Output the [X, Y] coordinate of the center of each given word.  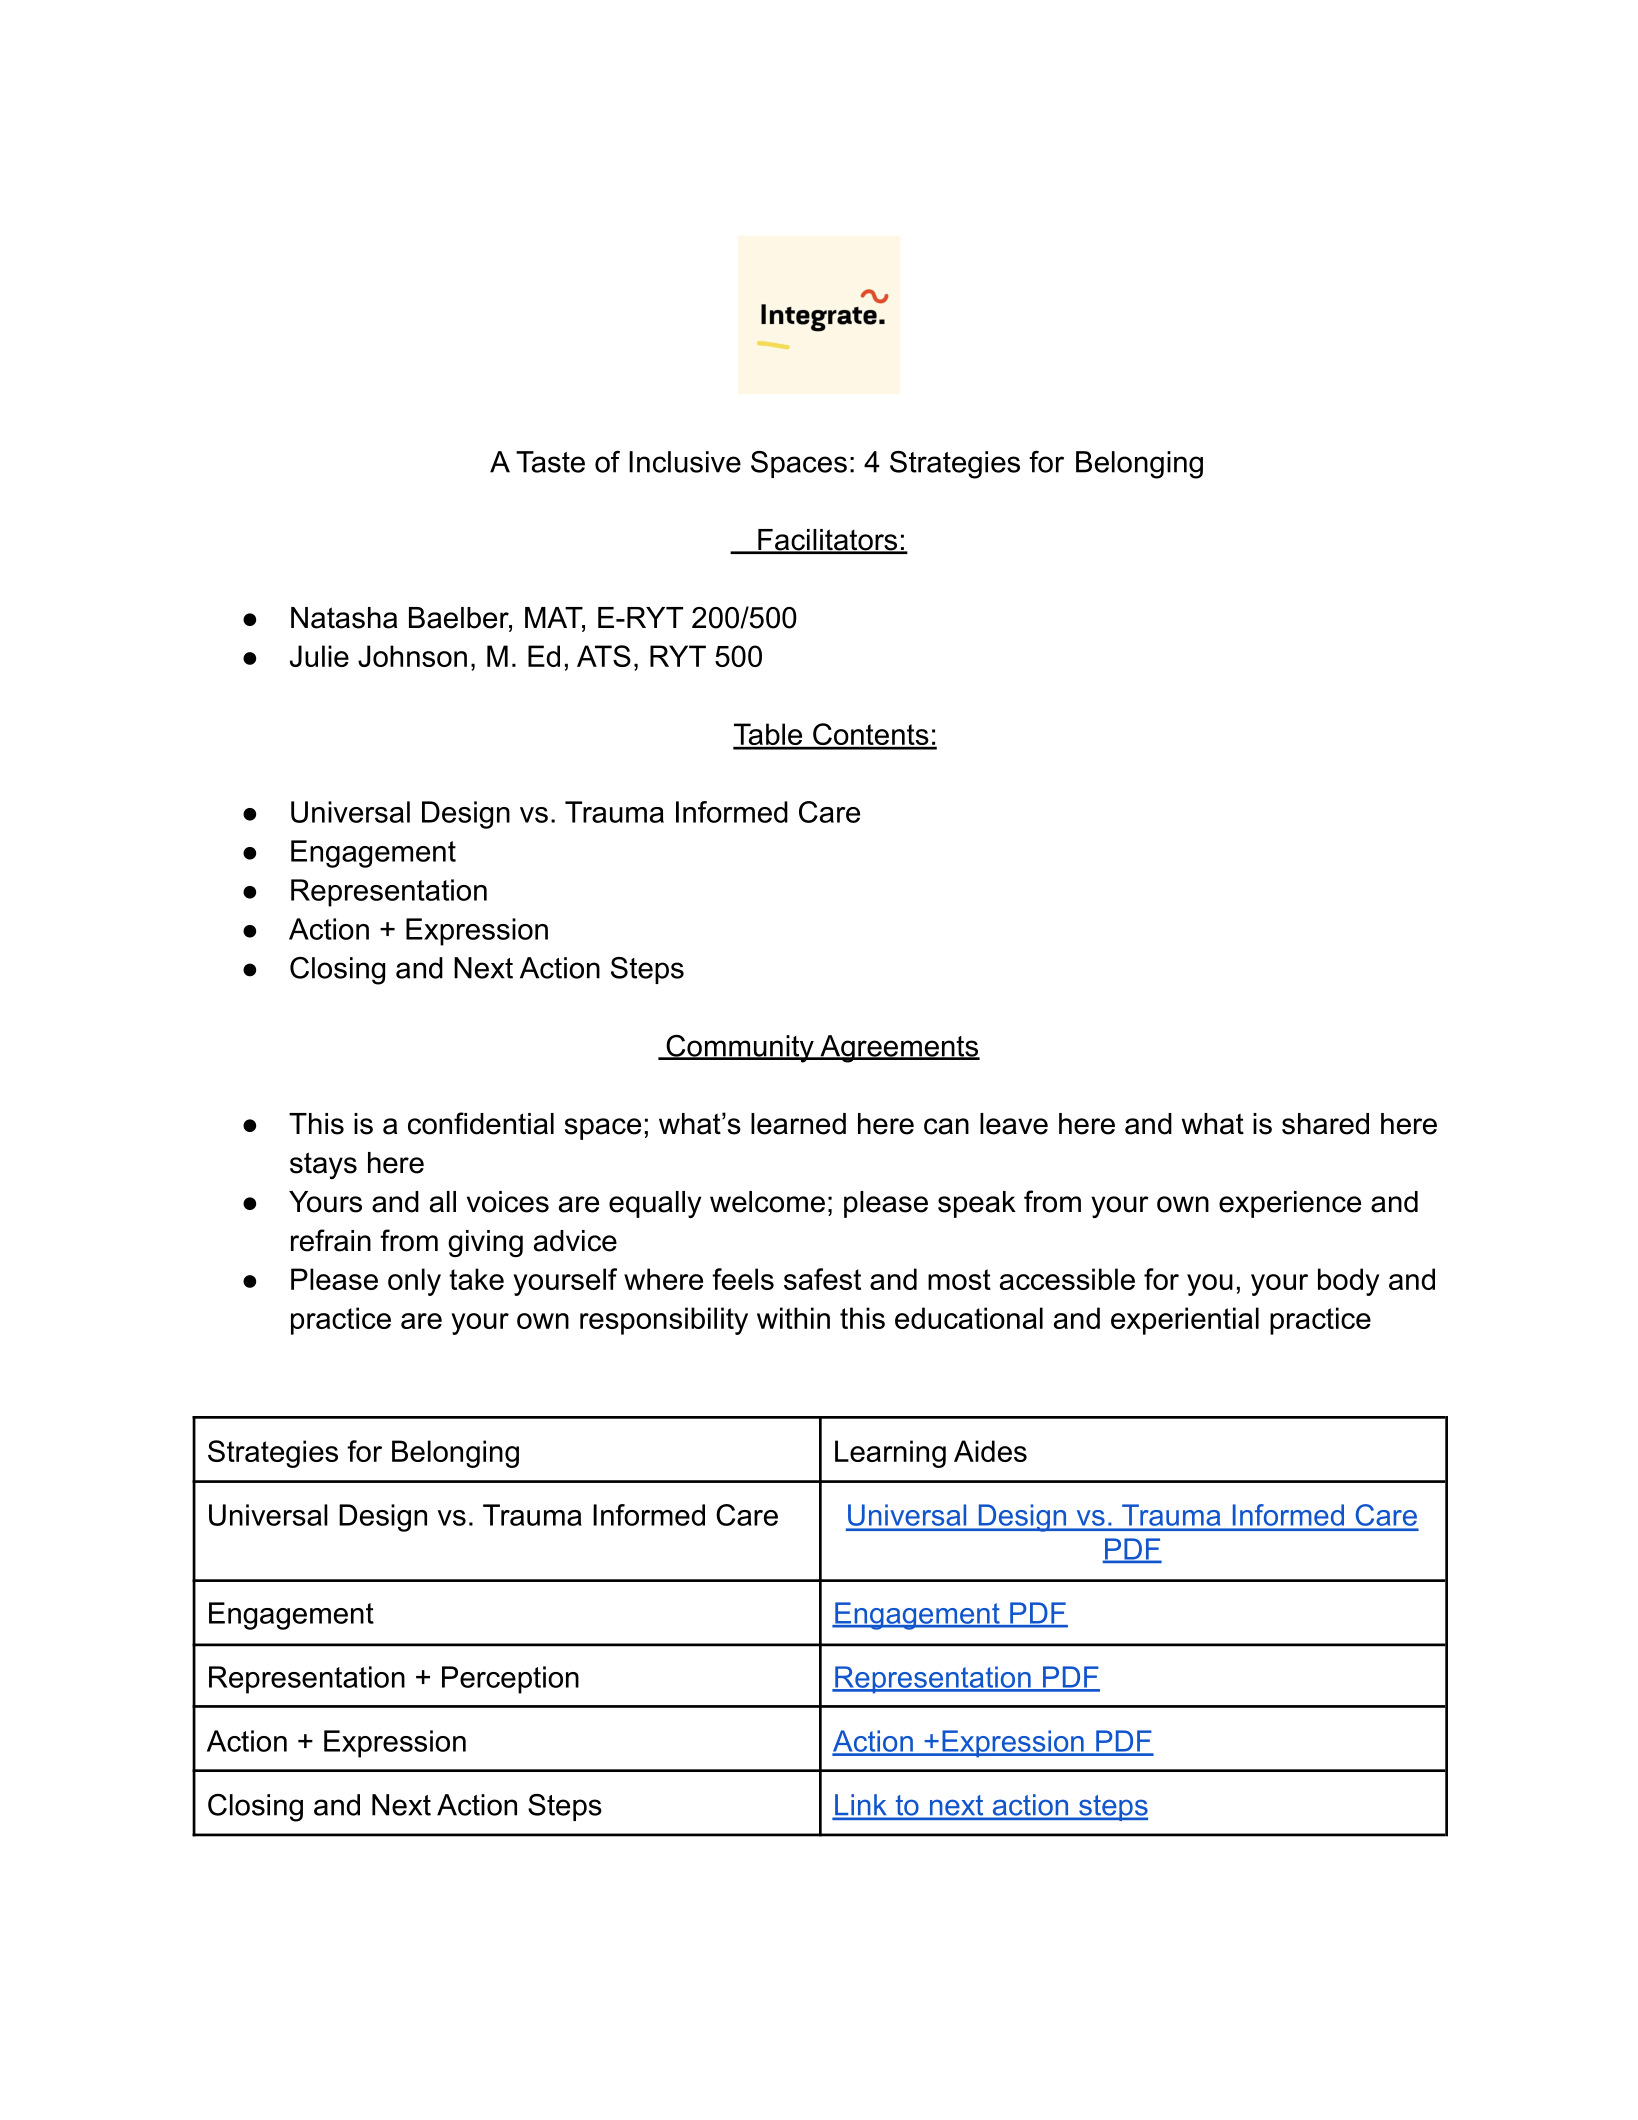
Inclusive [685, 462]
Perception [510, 1680]
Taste [550, 462]
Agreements [899, 1049]
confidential [481, 1123]
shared [1325, 1124]
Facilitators [828, 541]
